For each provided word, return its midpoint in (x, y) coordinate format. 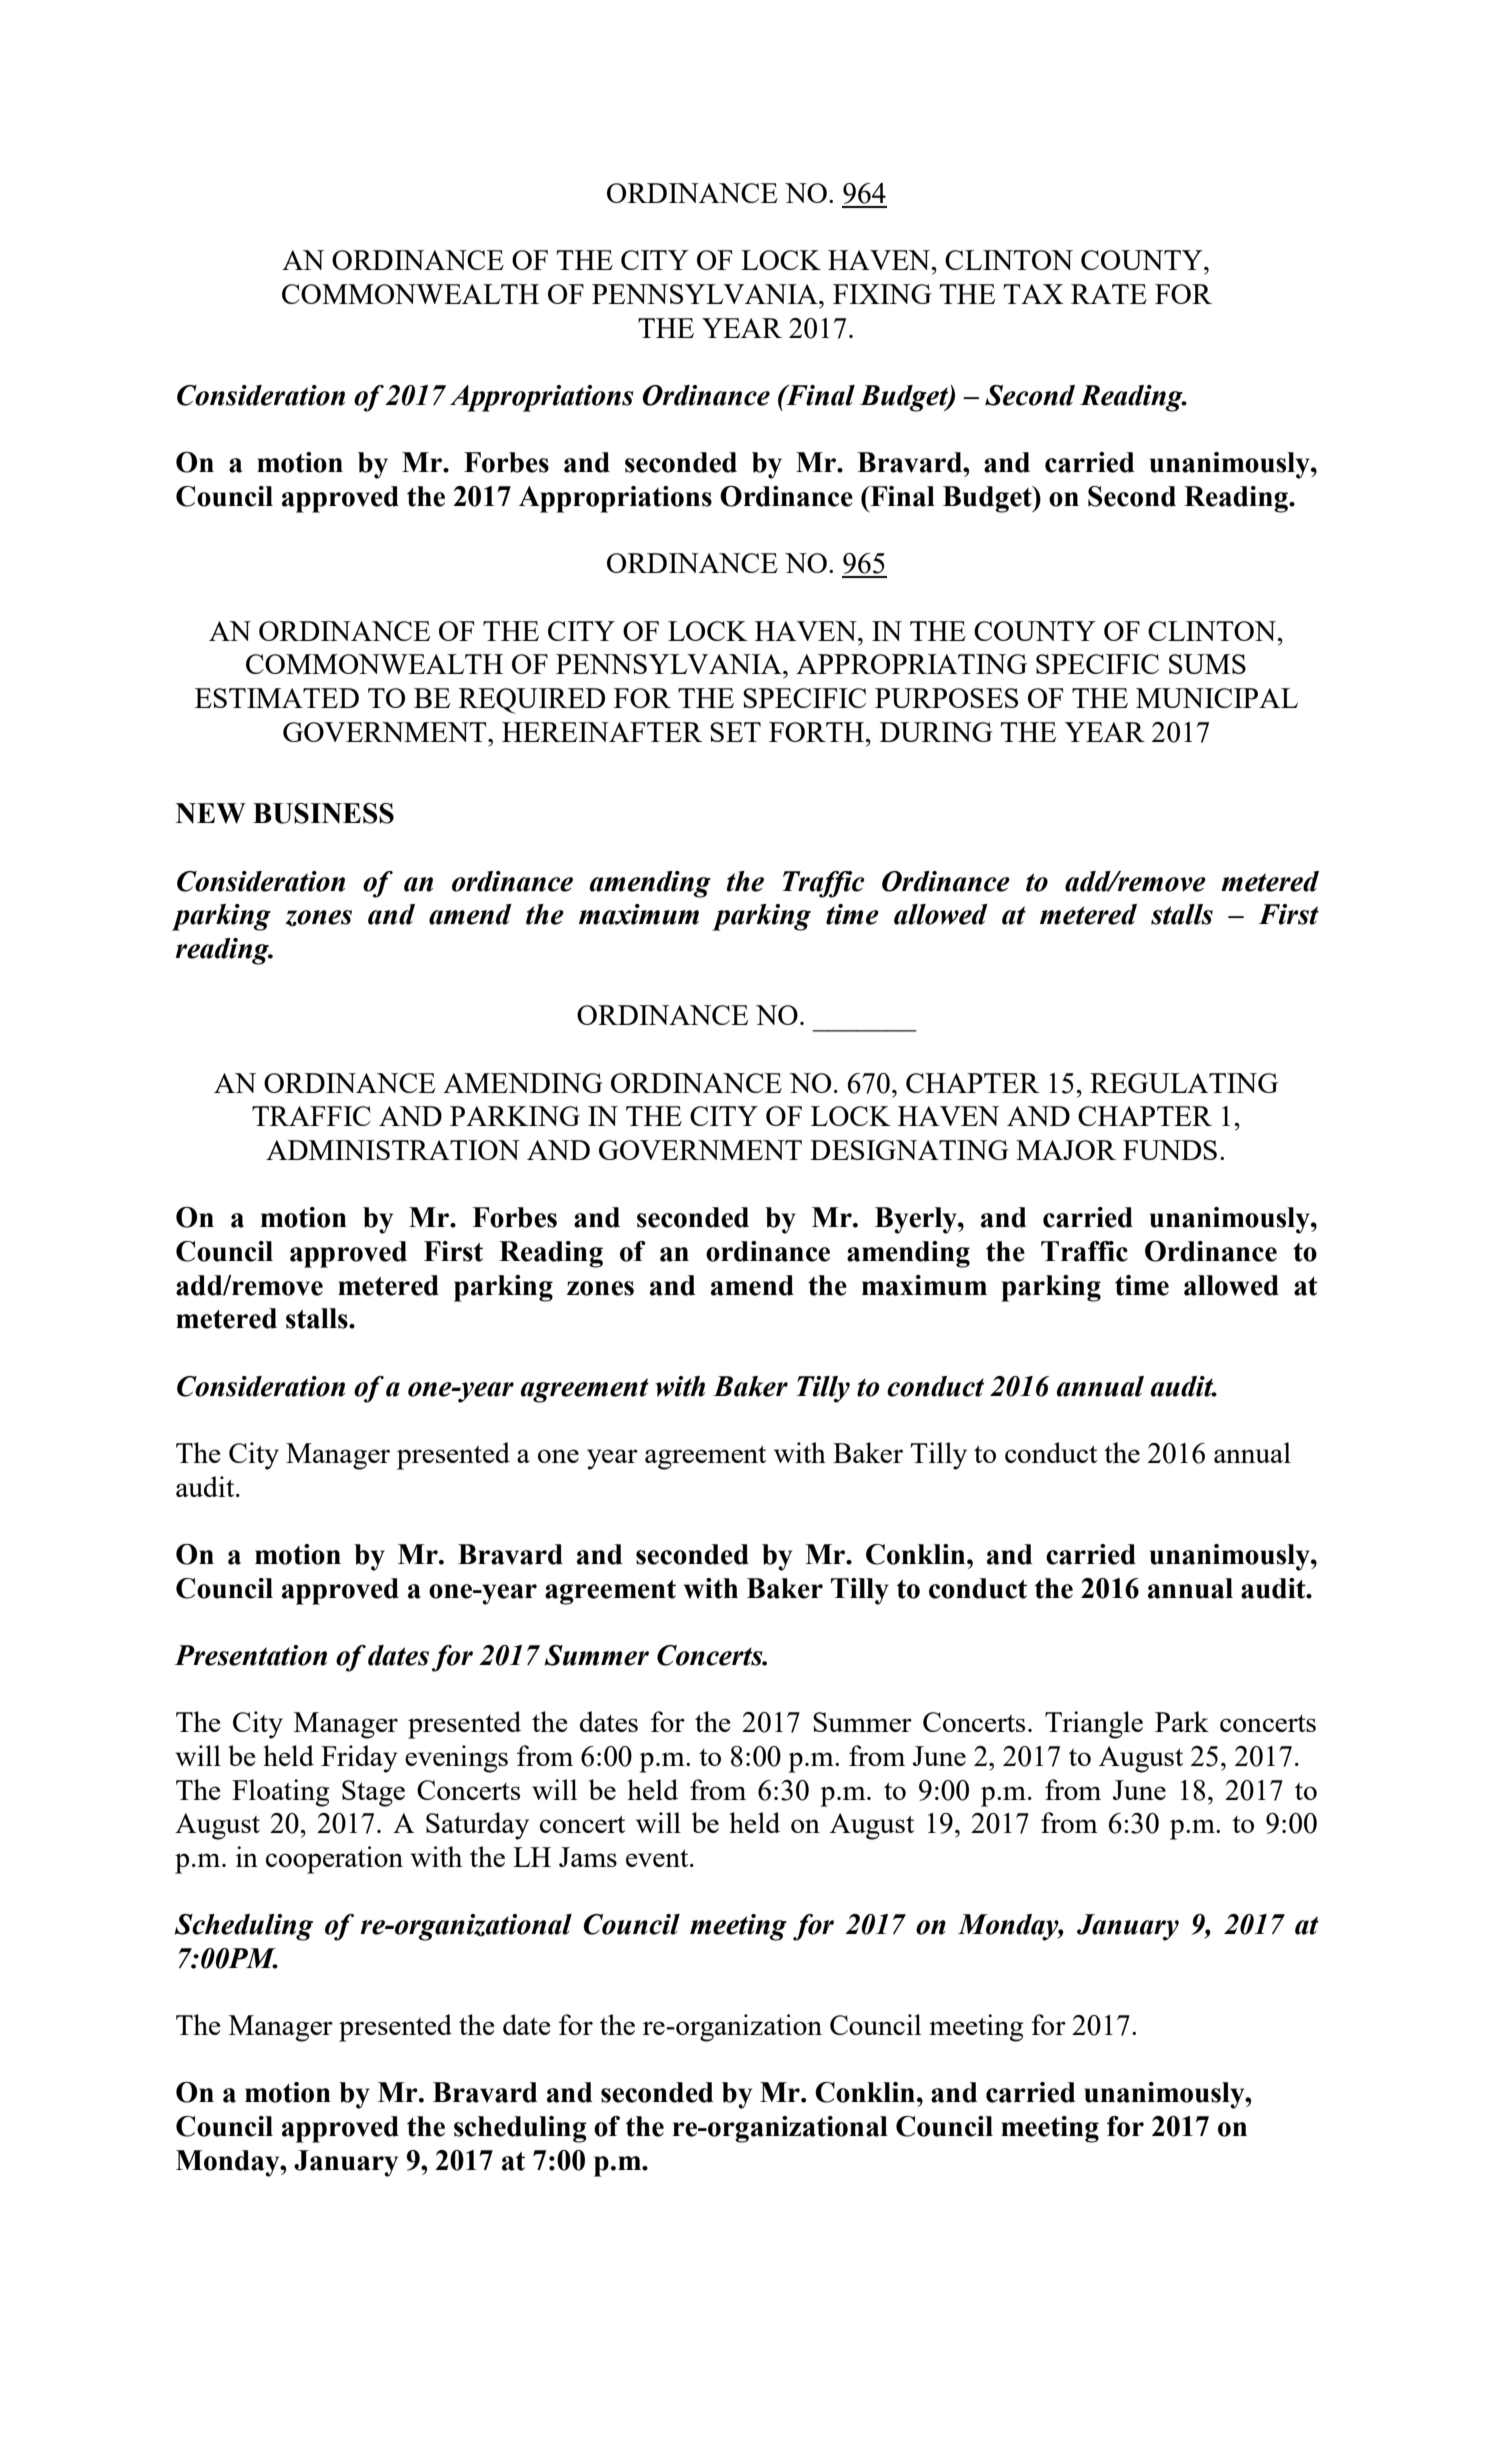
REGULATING (1184, 1083)
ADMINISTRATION (393, 1150)
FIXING (882, 294)
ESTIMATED (277, 698)
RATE (1109, 294)
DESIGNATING (909, 1150)
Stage (373, 1793)
